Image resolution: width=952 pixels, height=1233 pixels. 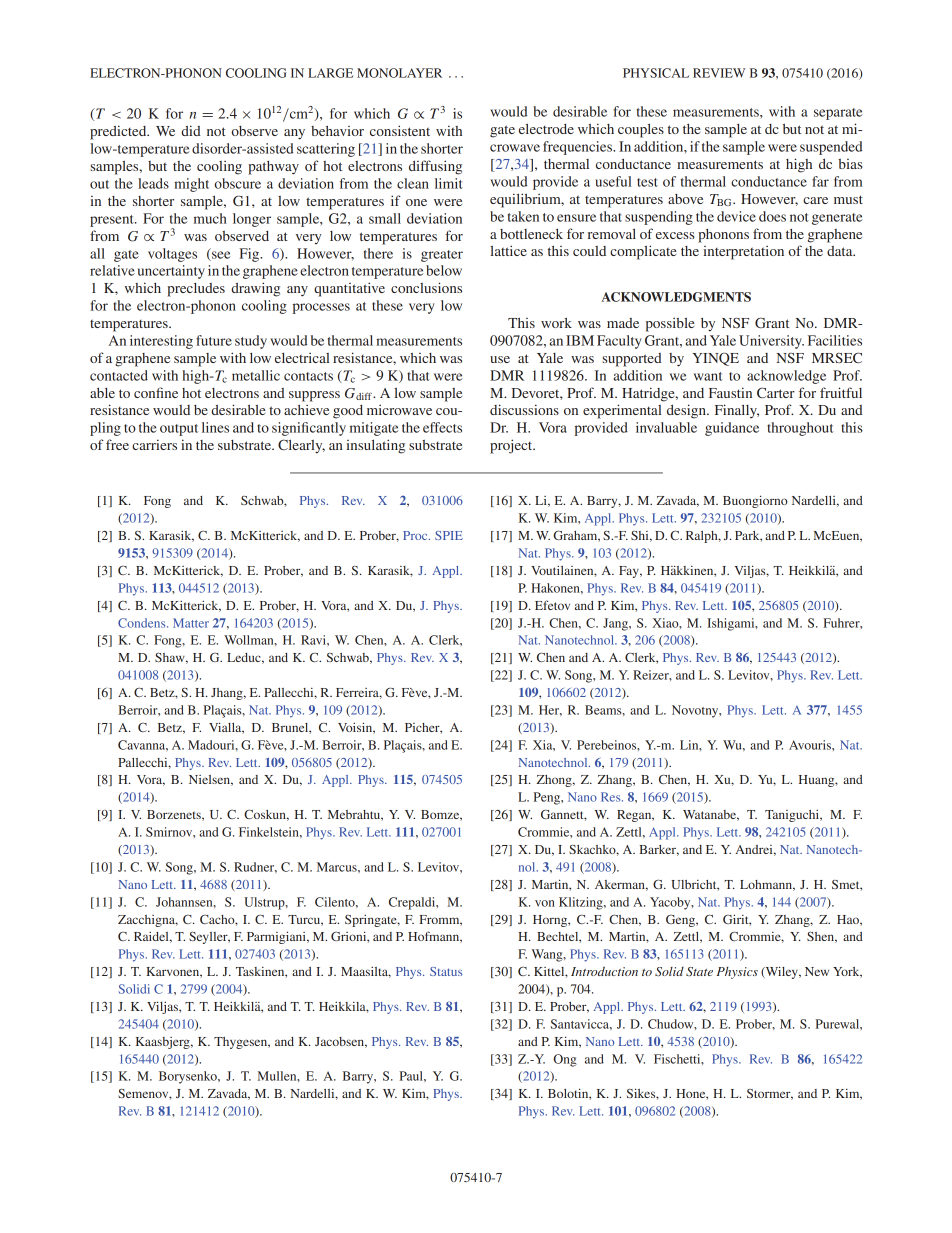 I want to click on did, so click(x=191, y=130).
